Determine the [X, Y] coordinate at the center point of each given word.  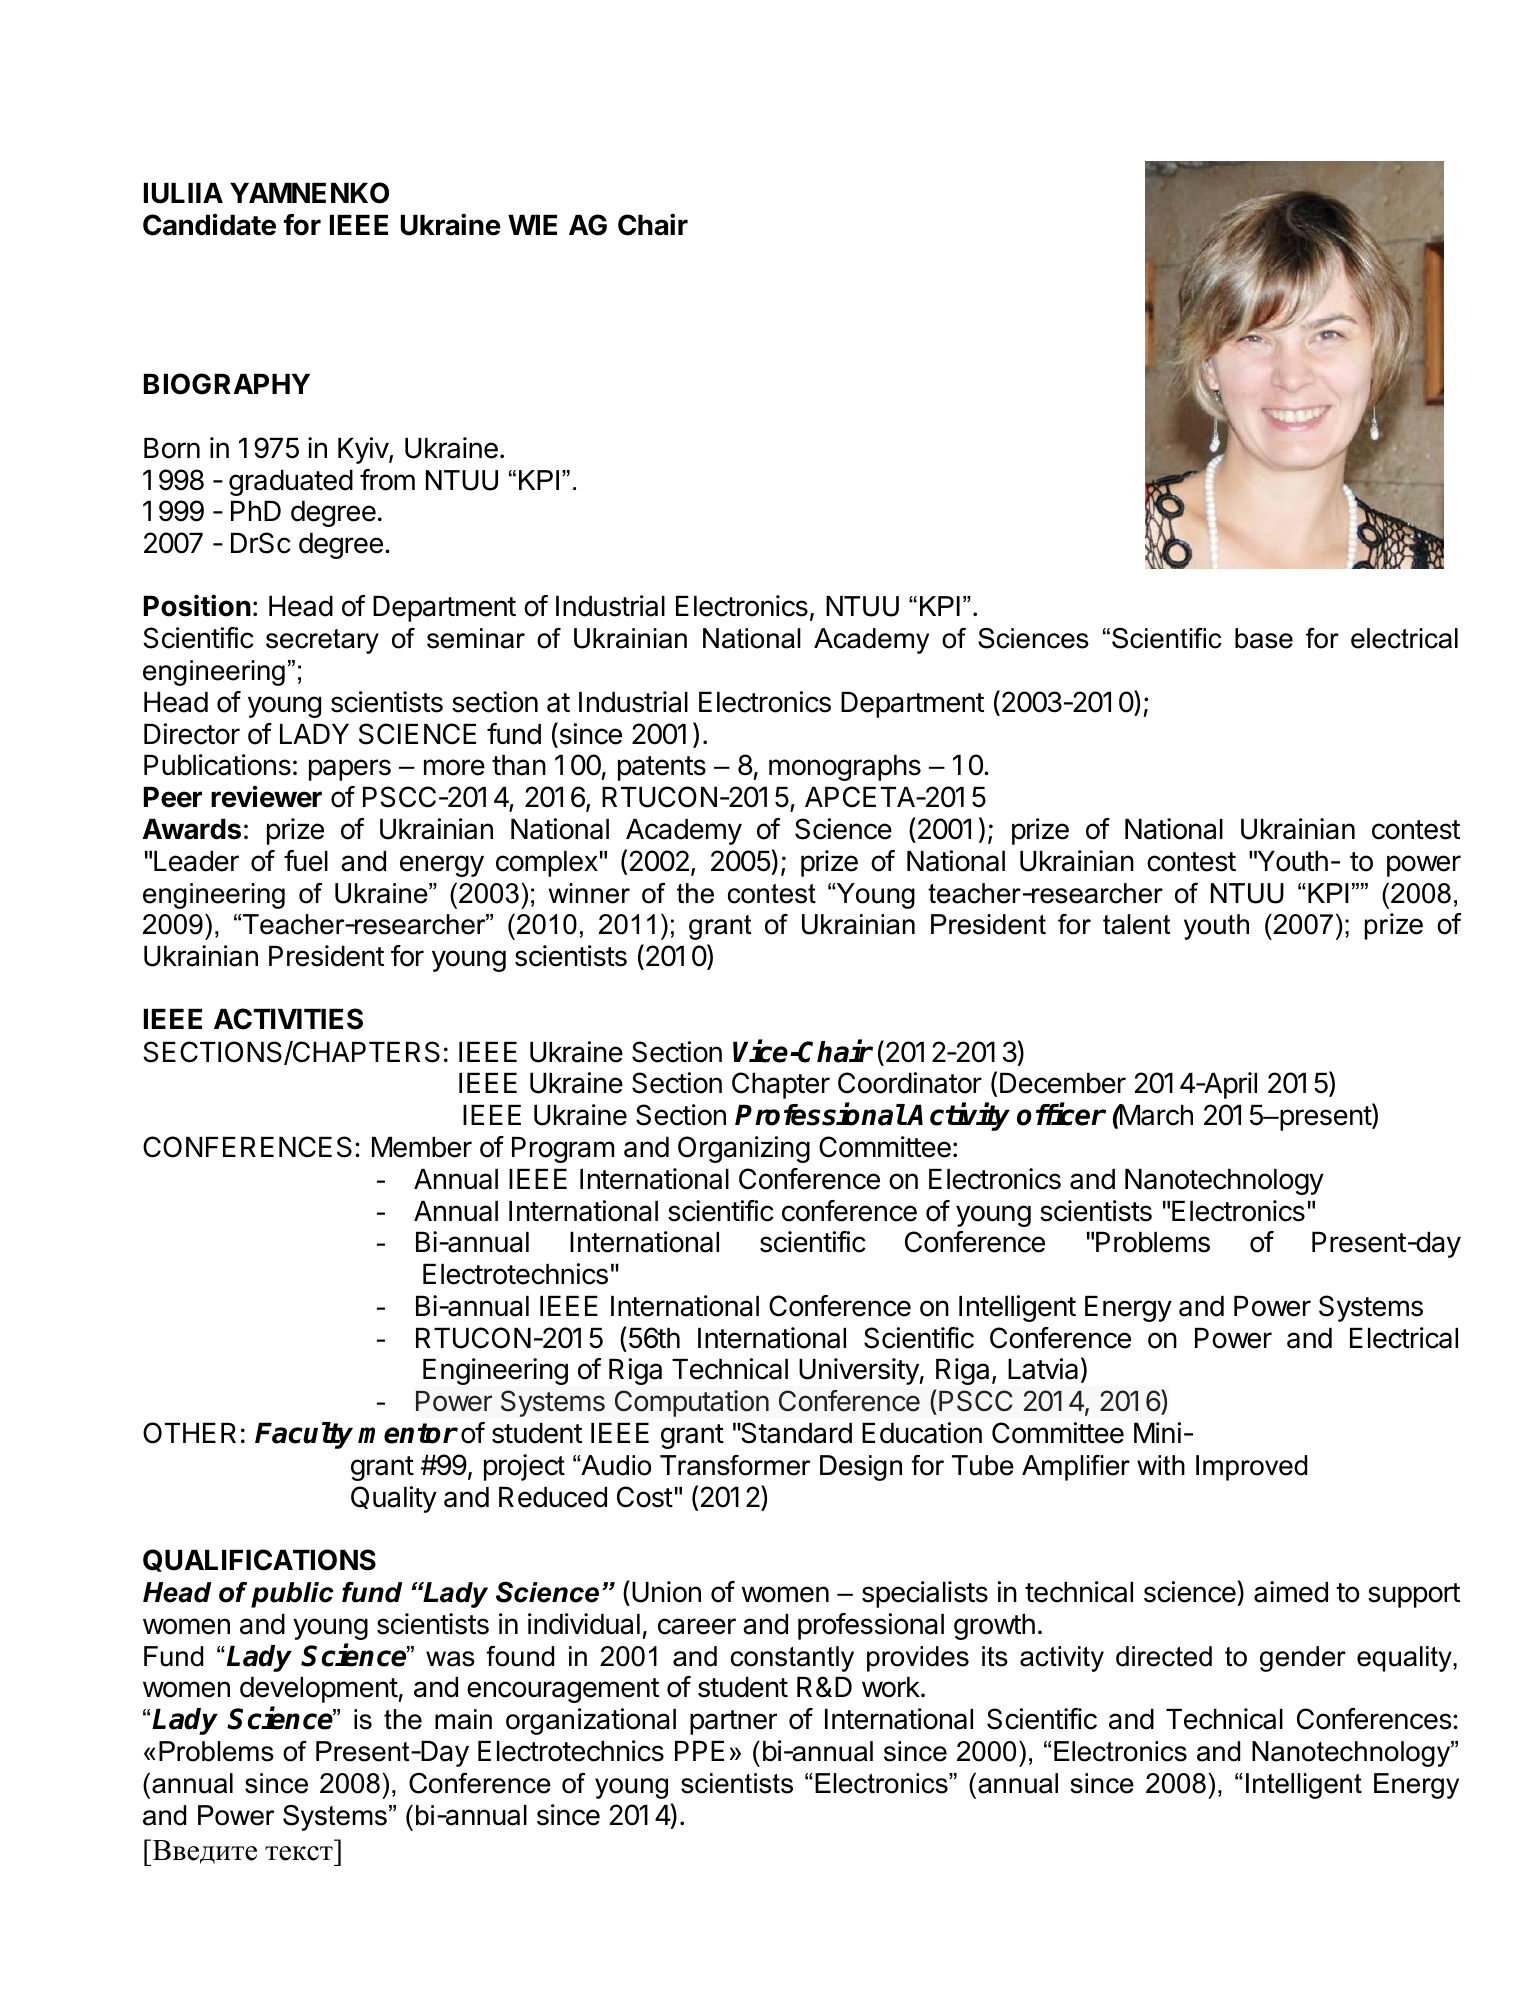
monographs [845, 768]
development [319, 1690]
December [1063, 1083]
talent [1136, 924]
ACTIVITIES [288, 1019]
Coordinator [910, 1083]
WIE [532, 225]
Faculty [304, 1435]
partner [733, 1722]
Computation [692, 1403]
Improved [1251, 1468]
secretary [322, 641]
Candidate [209, 224]
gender [1303, 1659]
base [1264, 638]
